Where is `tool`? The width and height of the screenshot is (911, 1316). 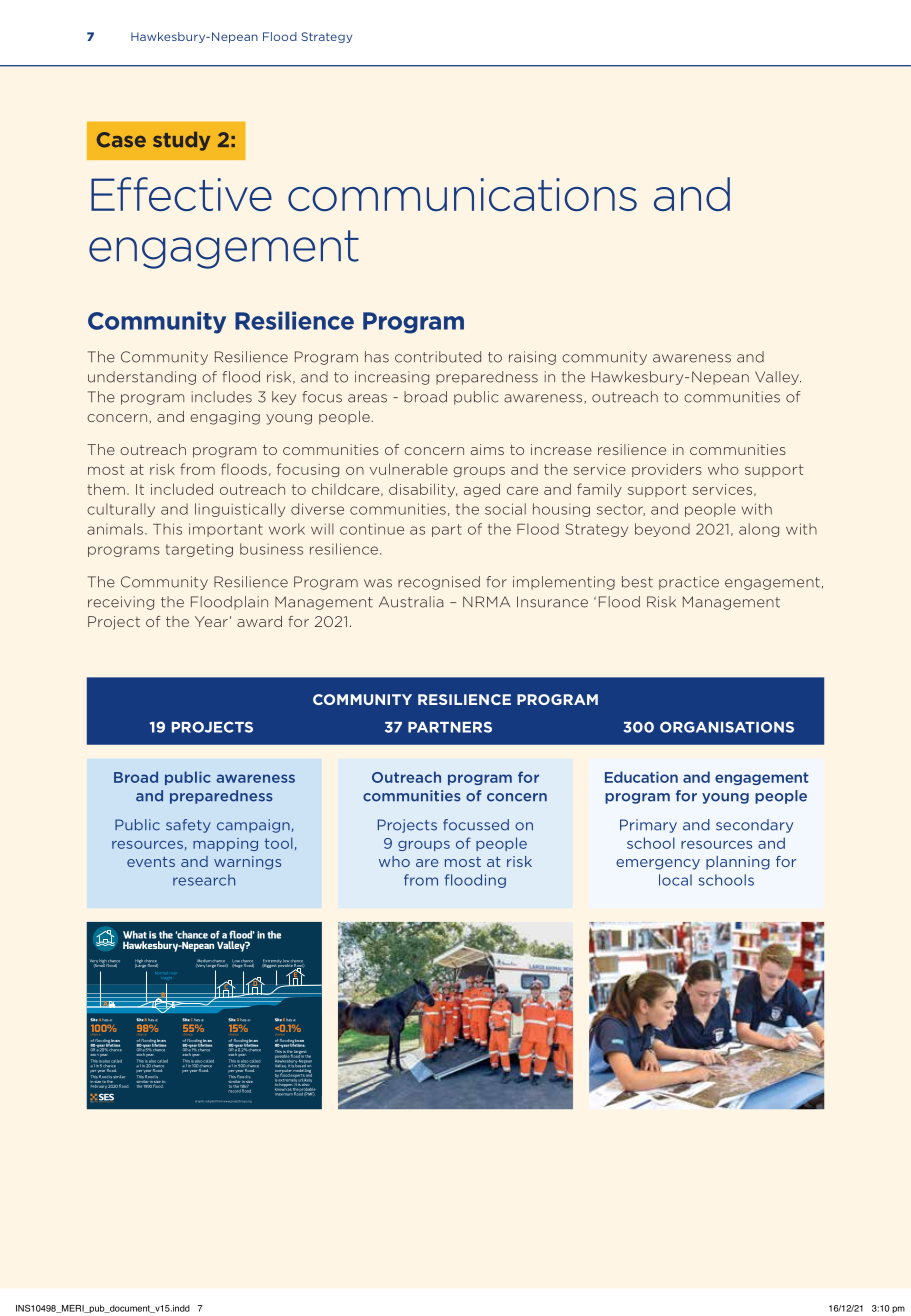
tool is located at coordinates (278, 843).
